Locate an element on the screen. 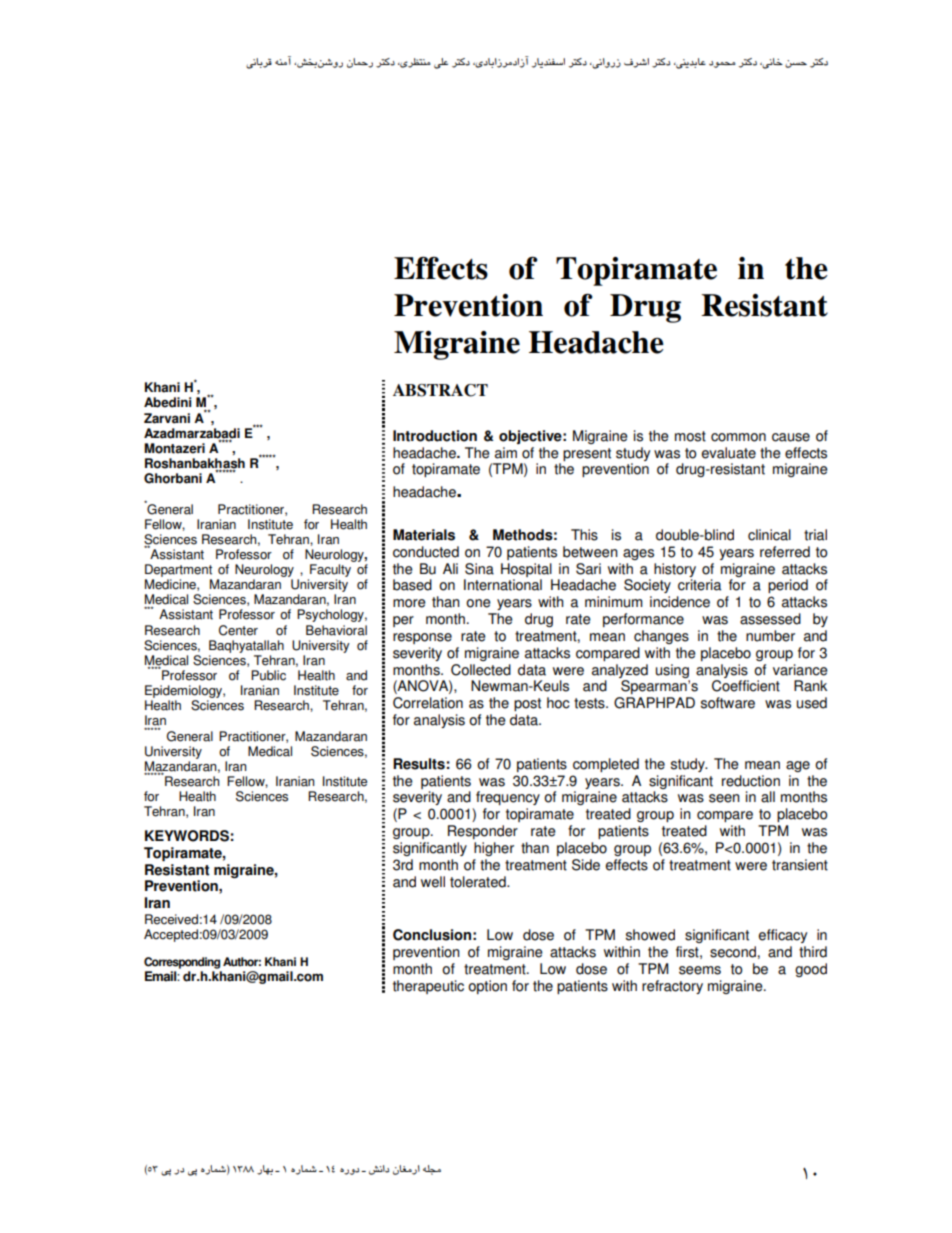 The width and height of the screenshot is (952, 1233). ABSTRACT is located at coordinates (440, 390).
